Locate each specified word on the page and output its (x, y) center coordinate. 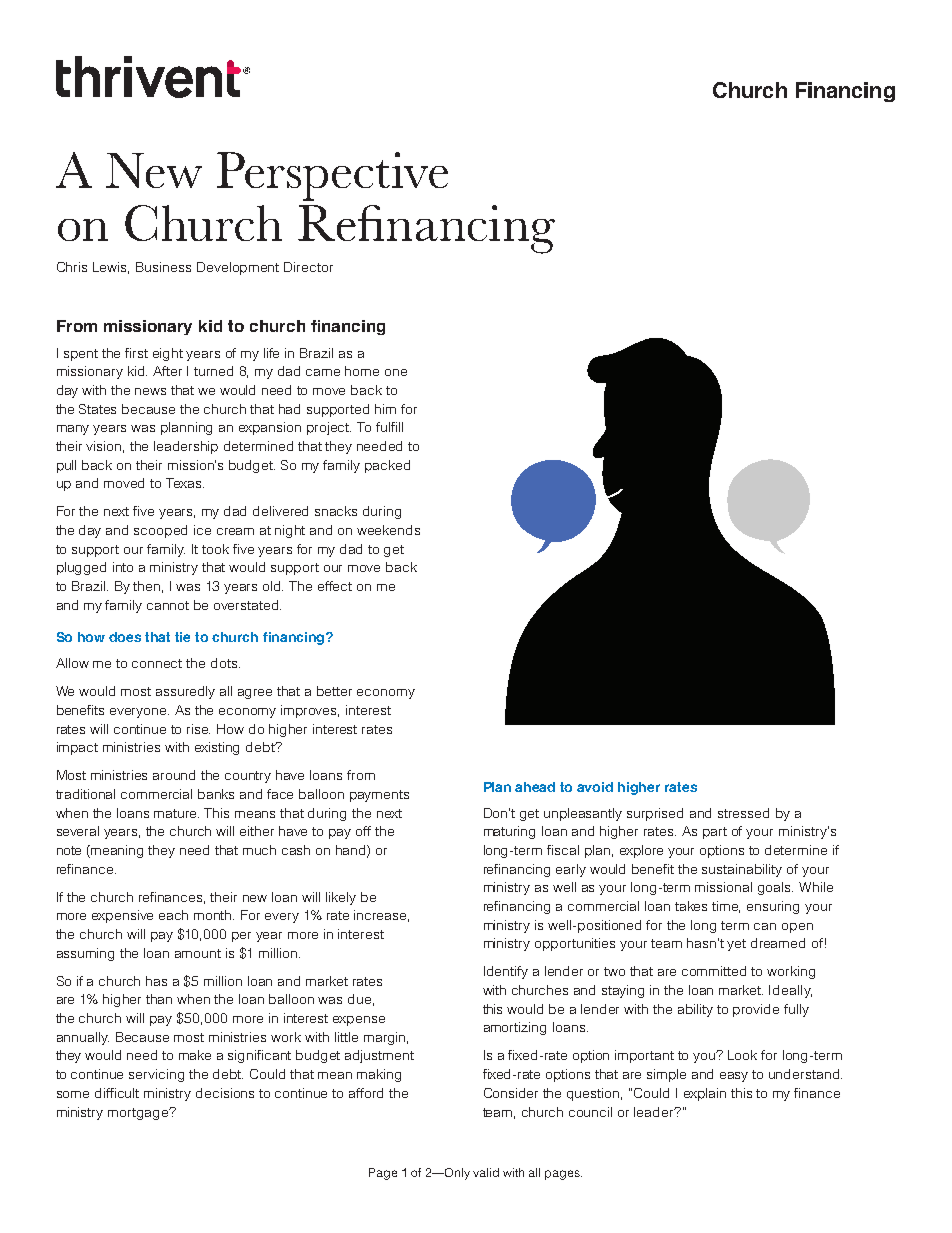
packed (387, 466)
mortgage (139, 1113)
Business (163, 267)
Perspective (332, 176)
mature (176, 813)
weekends (388, 530)
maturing (509, 832)
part (715, 833)
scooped (160, 531)
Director (308, 267)
